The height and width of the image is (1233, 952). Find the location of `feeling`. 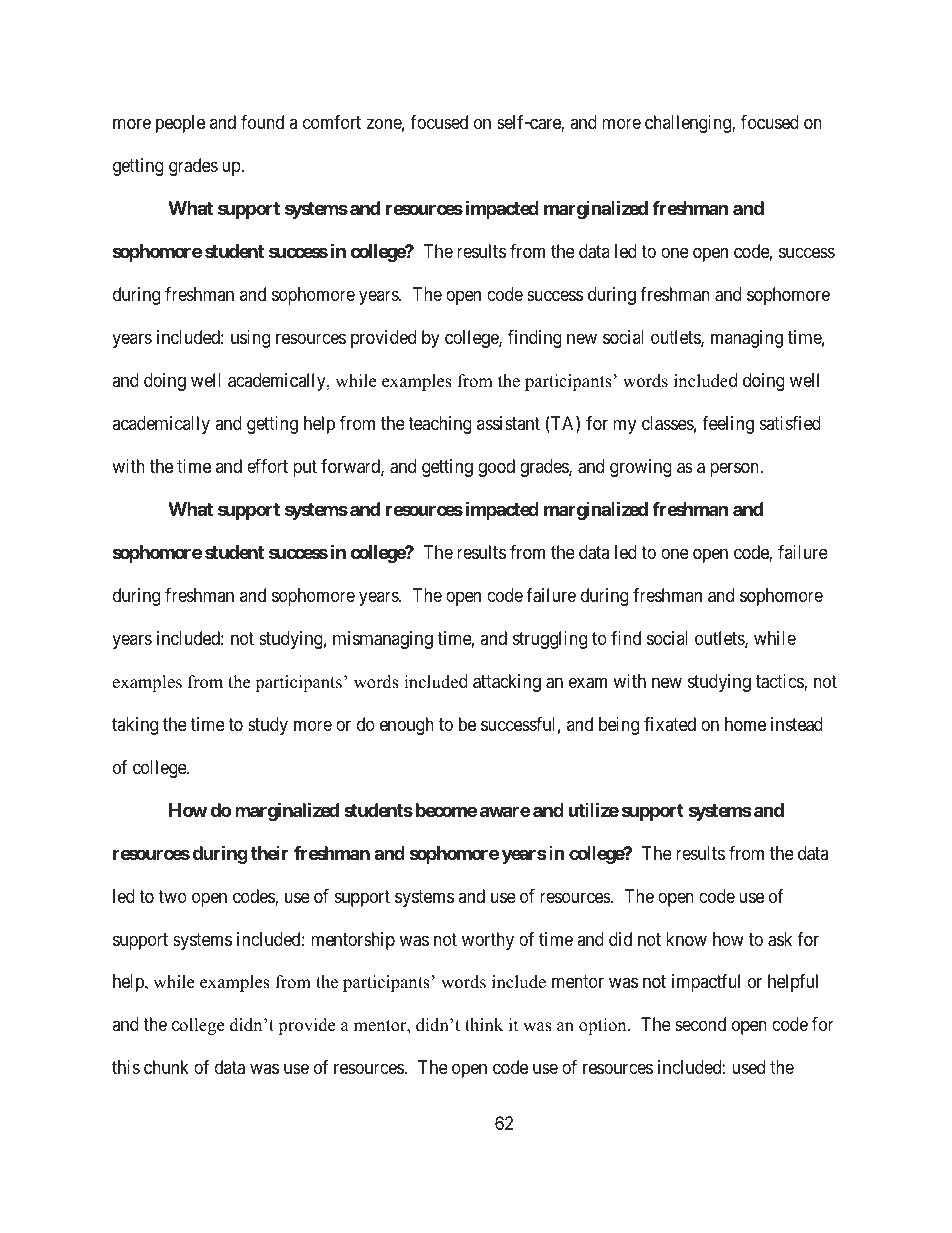

feeling is located at coordinates (728, 425).
